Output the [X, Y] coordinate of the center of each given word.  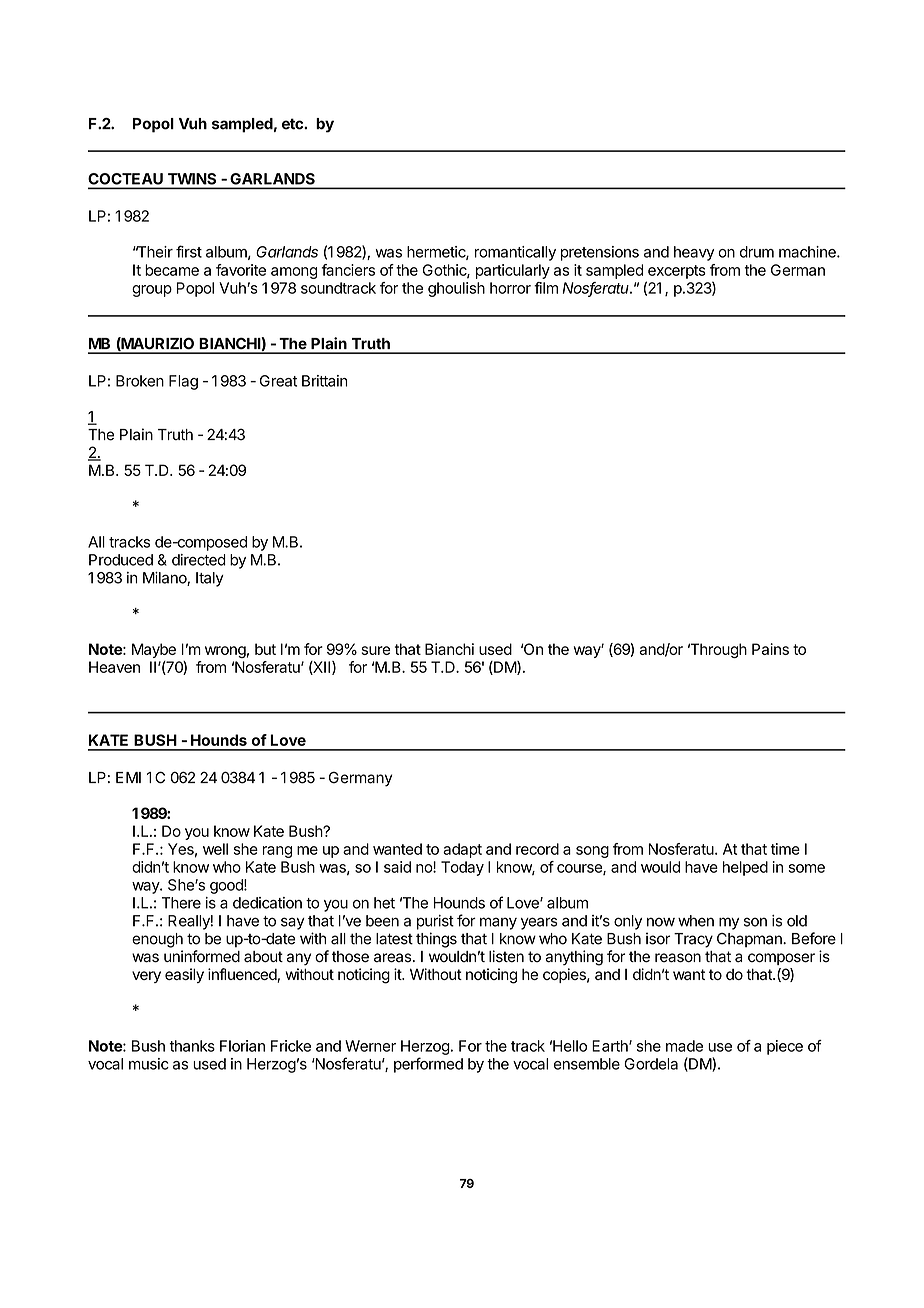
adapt [462, 850]
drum [757, 252]
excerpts [677, 272]
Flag [183, 382]
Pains [770, 649]
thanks [192, 1046]
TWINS [192, 179]
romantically [515, 253]
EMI [128, 777]
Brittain [325, 381]
